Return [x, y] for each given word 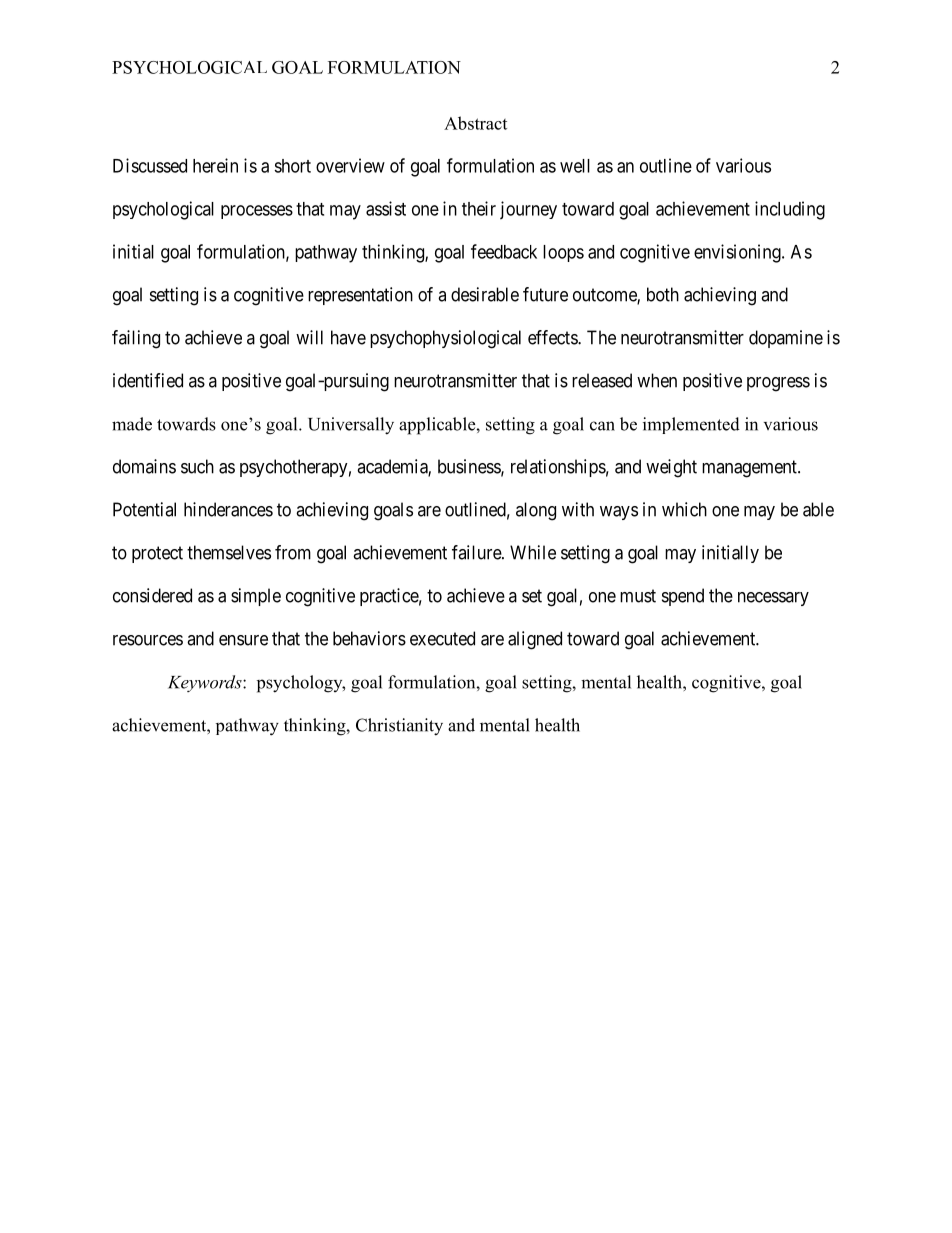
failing [136, 339]
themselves [229, 552]
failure [477, 552]
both [663, 294]
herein [215, 165]
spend [683, 597]
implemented [691, 425]
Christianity [399, 727]
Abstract [475, 123]
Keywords [206, 683]
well [575, 166]
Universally [351, 426]
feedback [504, 251]
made [132, 424]
